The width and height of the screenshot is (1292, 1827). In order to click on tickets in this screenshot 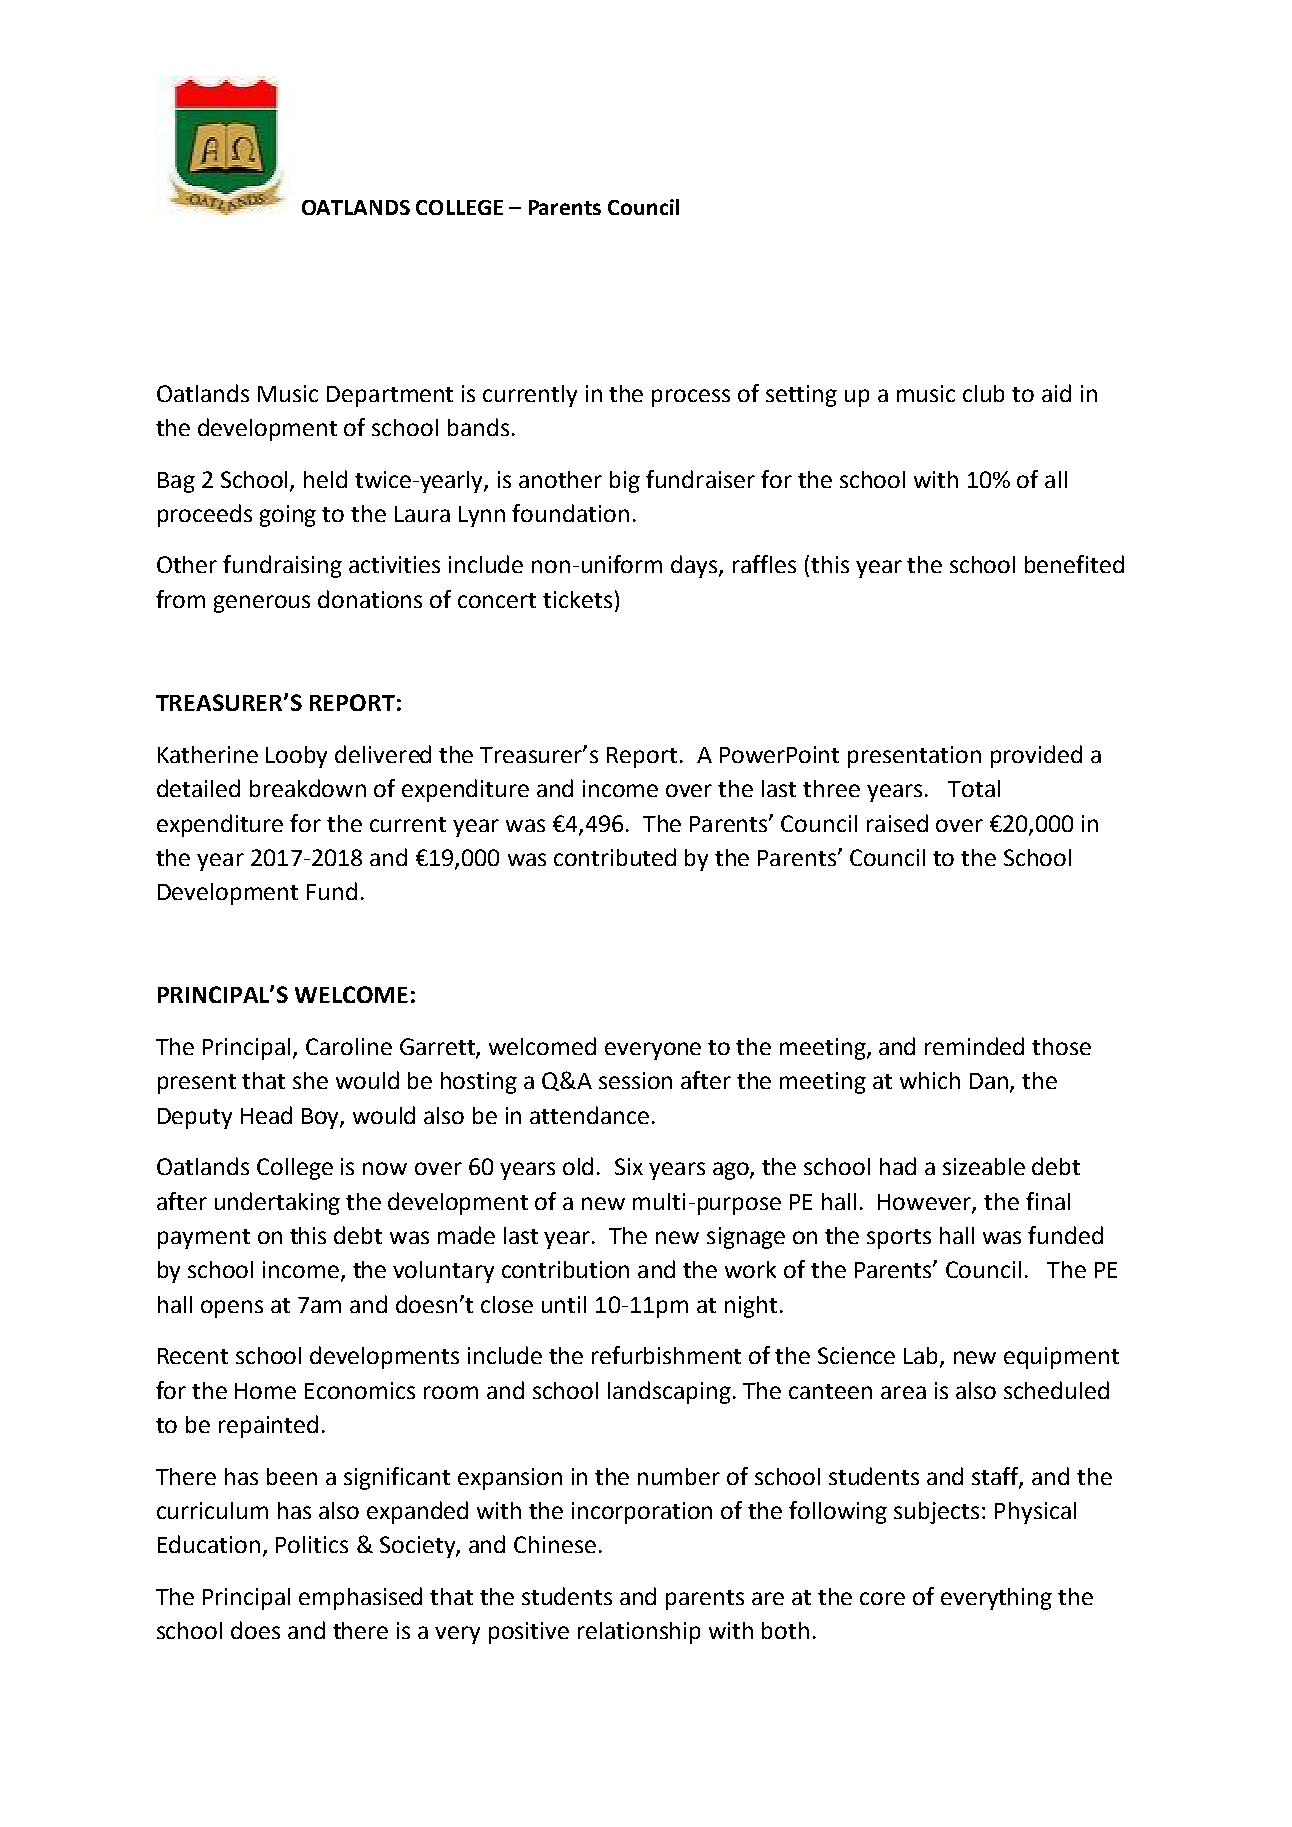, I will do `click(577, 599)`.
